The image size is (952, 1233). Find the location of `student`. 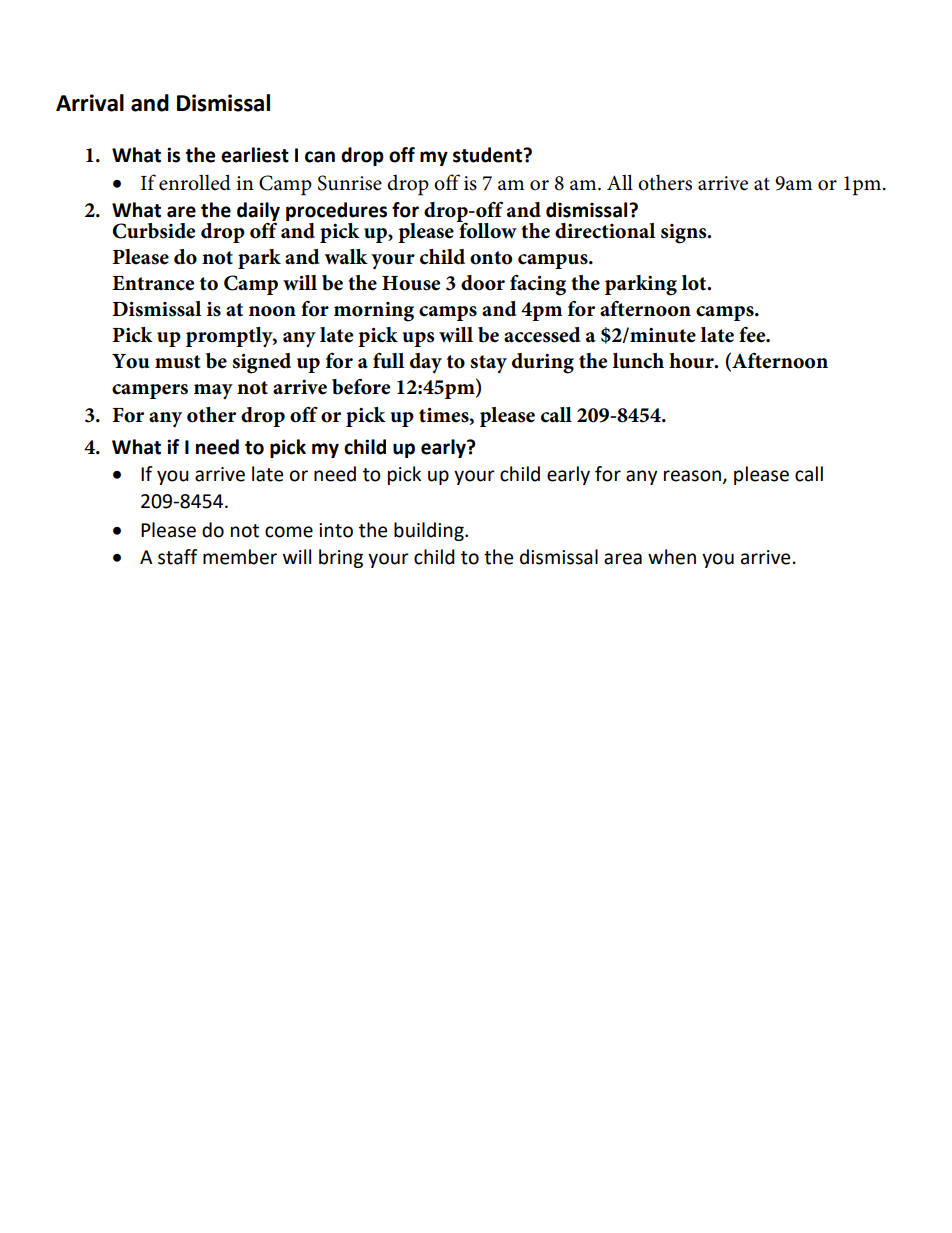

student is located at coordinates (489, 155).
